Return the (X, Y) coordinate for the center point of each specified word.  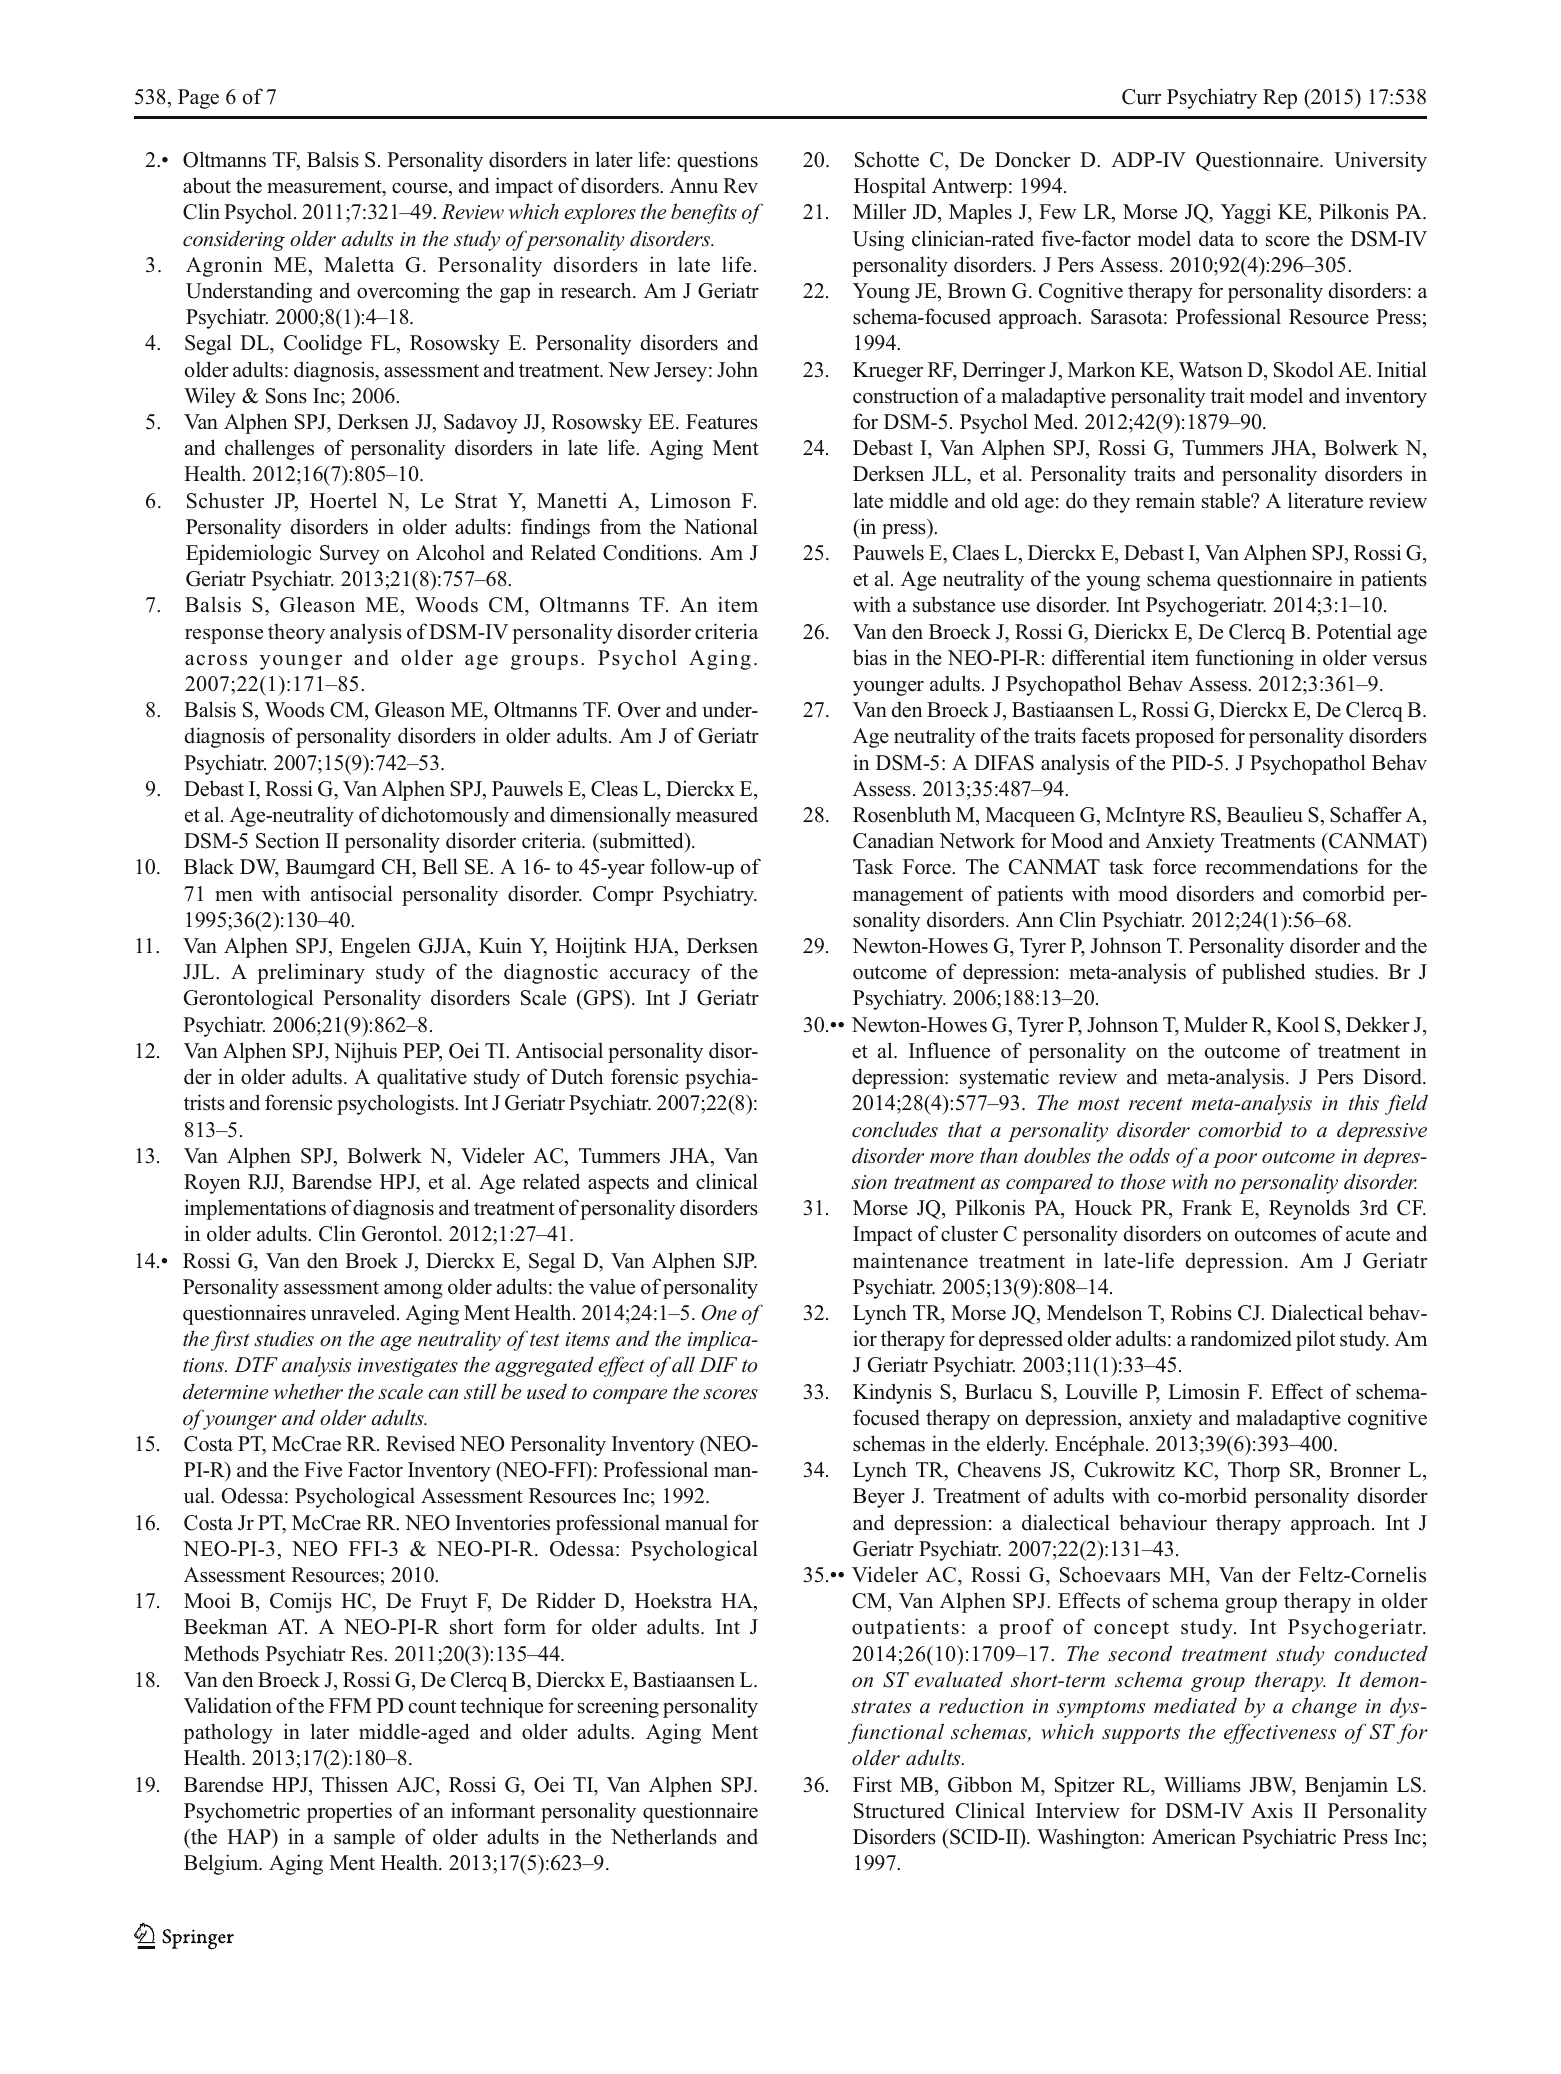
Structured (899, 1810)
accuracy (650, 976)
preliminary (311, 973)
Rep (1280, 99)
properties (349, 1812)
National (721, 526)
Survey (350, 555)
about (207, 185)
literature (1325, 500)
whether (308, 1391)
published (1263, 973)
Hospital (890, 187)
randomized (1241, 1338)
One (719, 1313)
